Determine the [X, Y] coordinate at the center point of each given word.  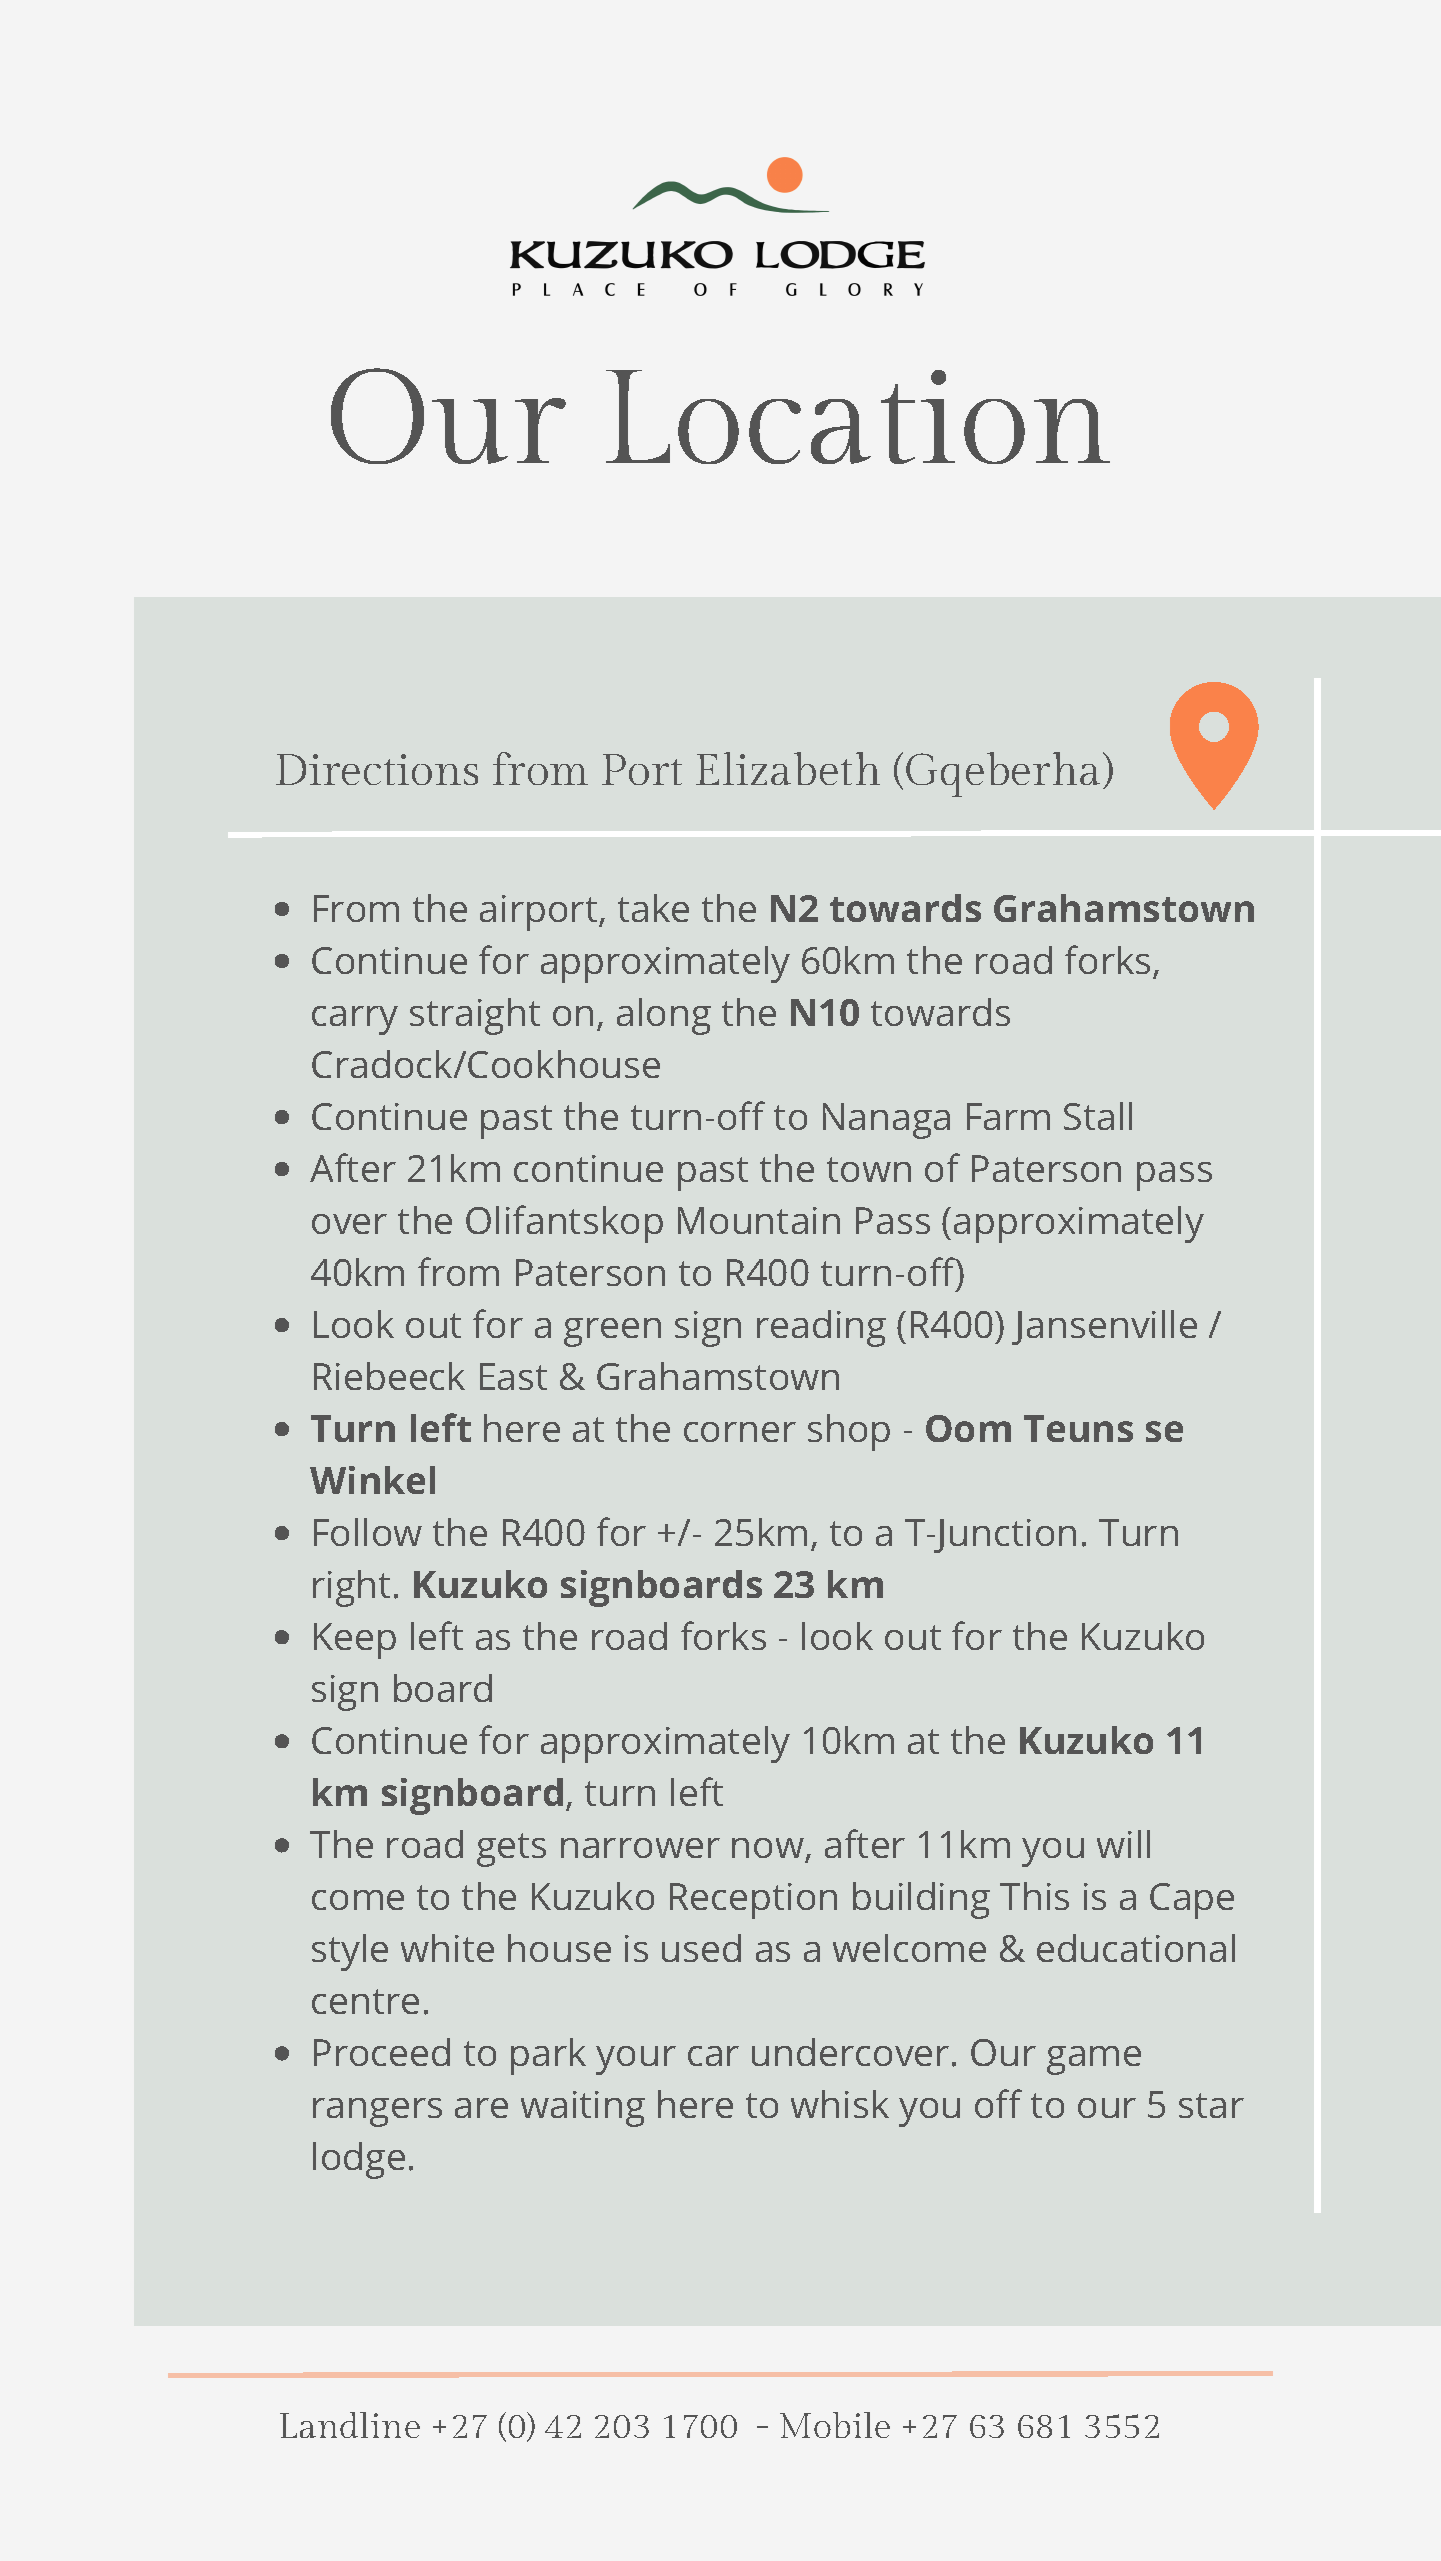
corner [740, 1432]
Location [858, 417]
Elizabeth [788, 768]
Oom [968, 1428]
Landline [350, 2425]
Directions [377, 769]
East [513, 1376]
